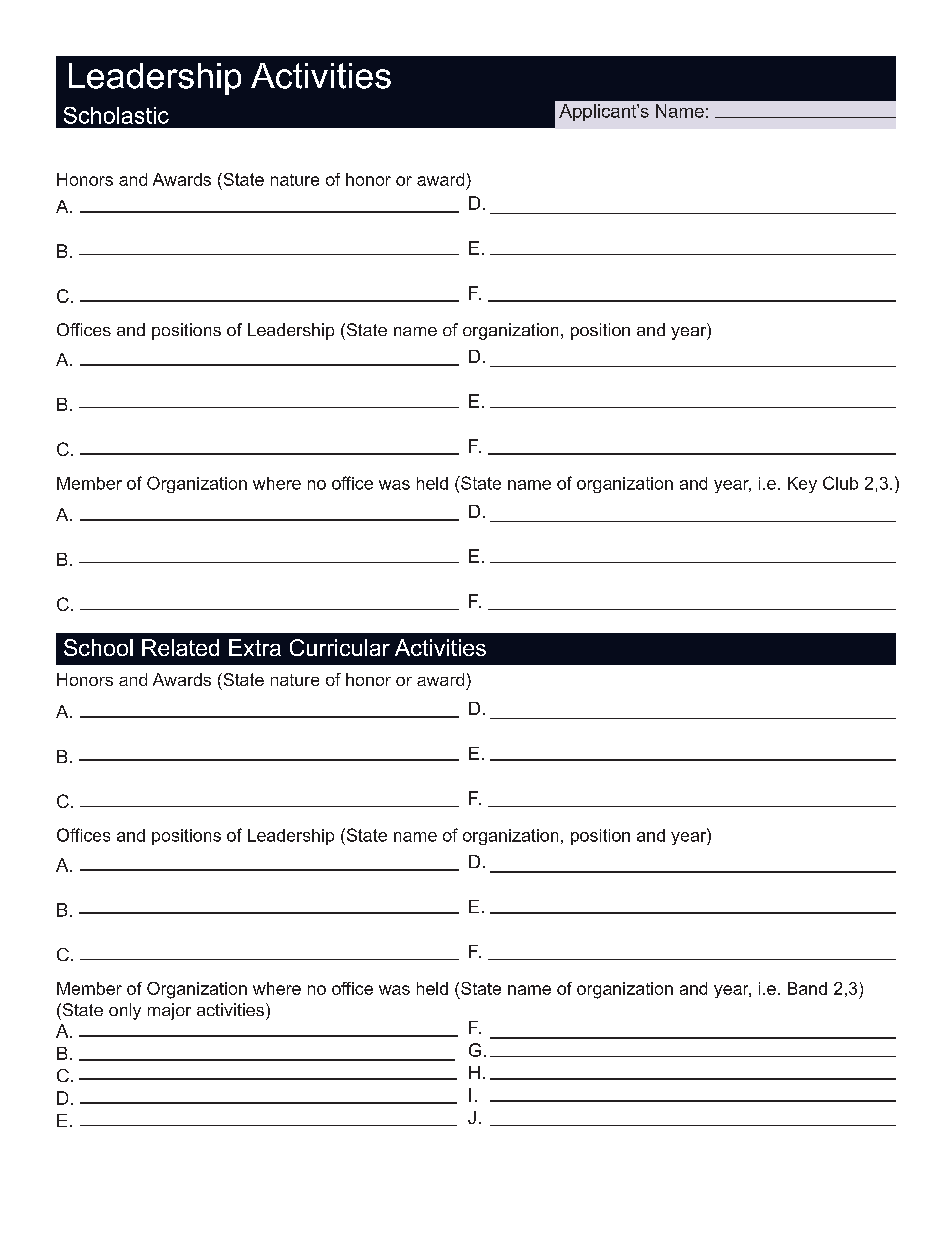  I want to click on Club, so click(840, 483).
